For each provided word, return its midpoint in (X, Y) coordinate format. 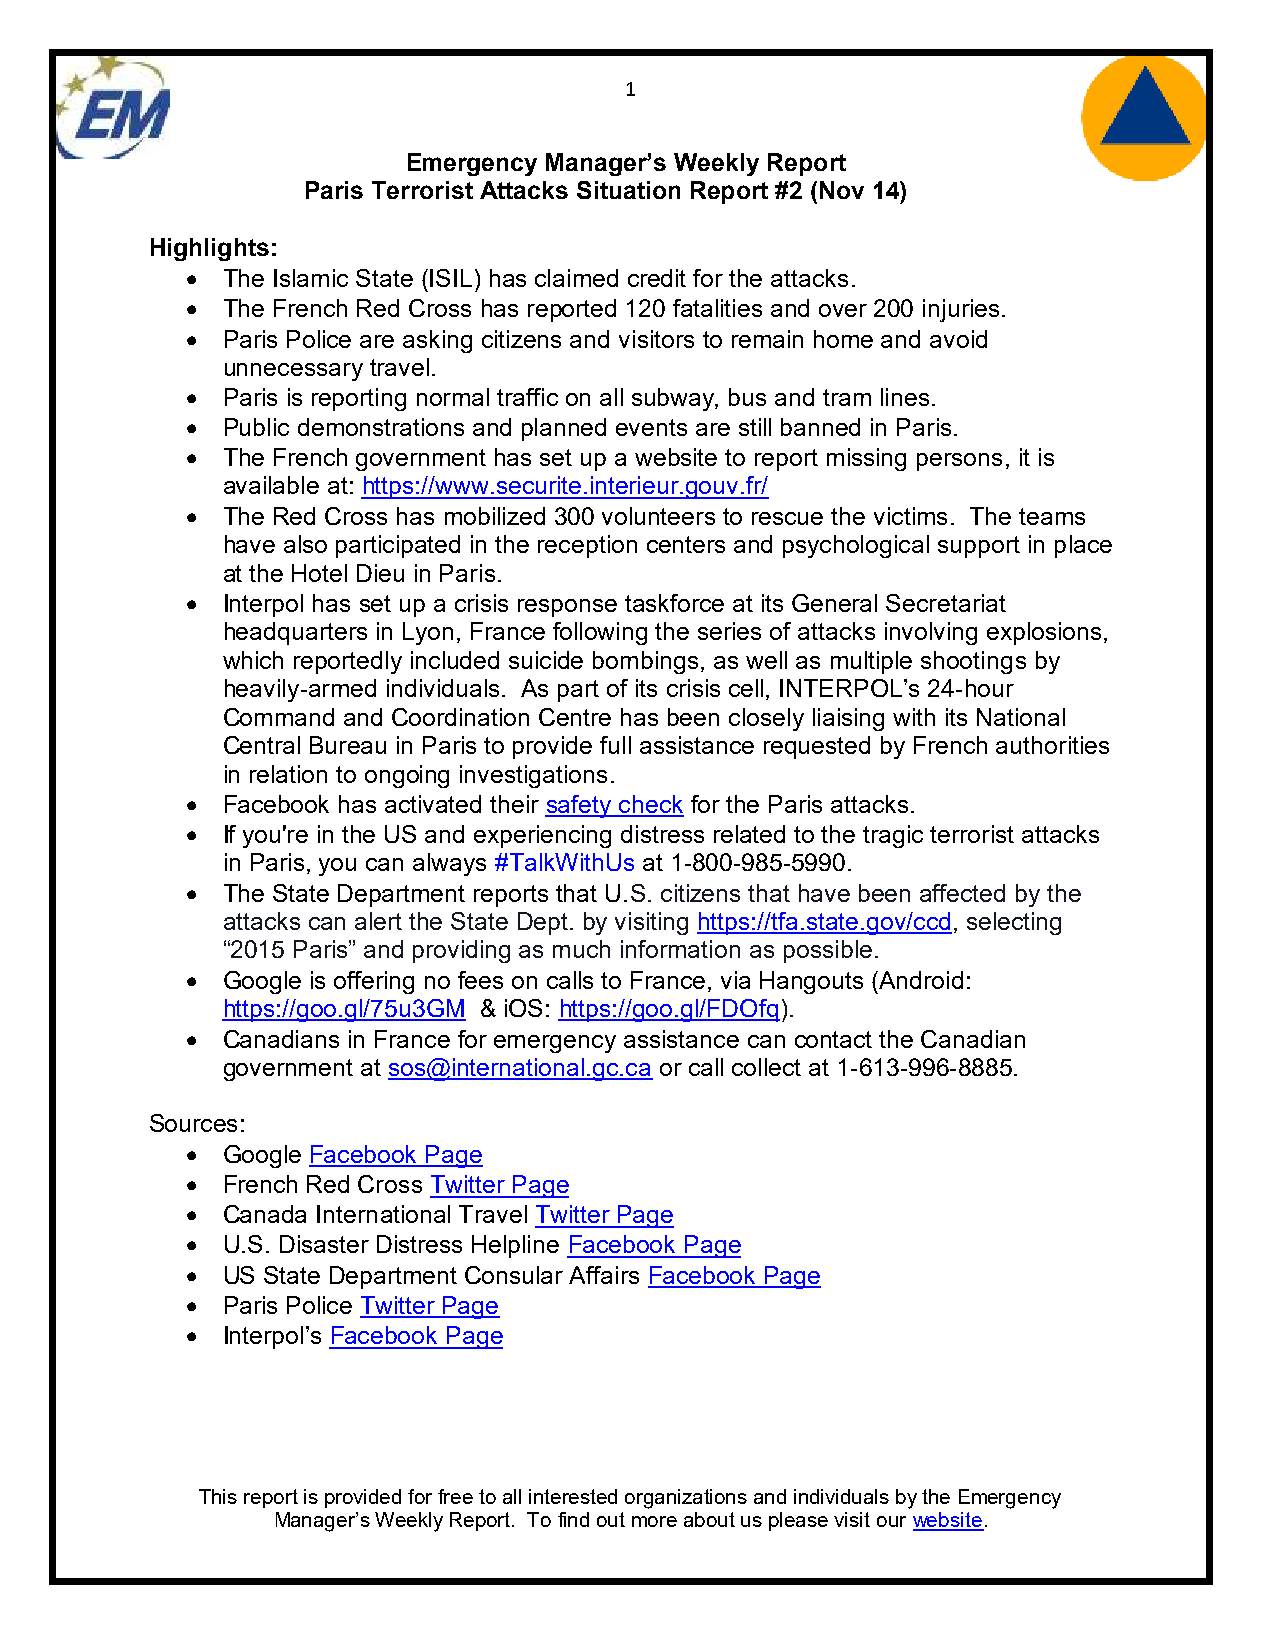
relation (288, 774)
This (218, 1496)
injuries (961, 310)
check (650, 805)
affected (962, 893)
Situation (628, 190)
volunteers (658, 516)
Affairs (604, 1275)
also (305, 544)
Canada (265, 1214)
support (979, 547)
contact (833, 1039)
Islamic (311, 278)
